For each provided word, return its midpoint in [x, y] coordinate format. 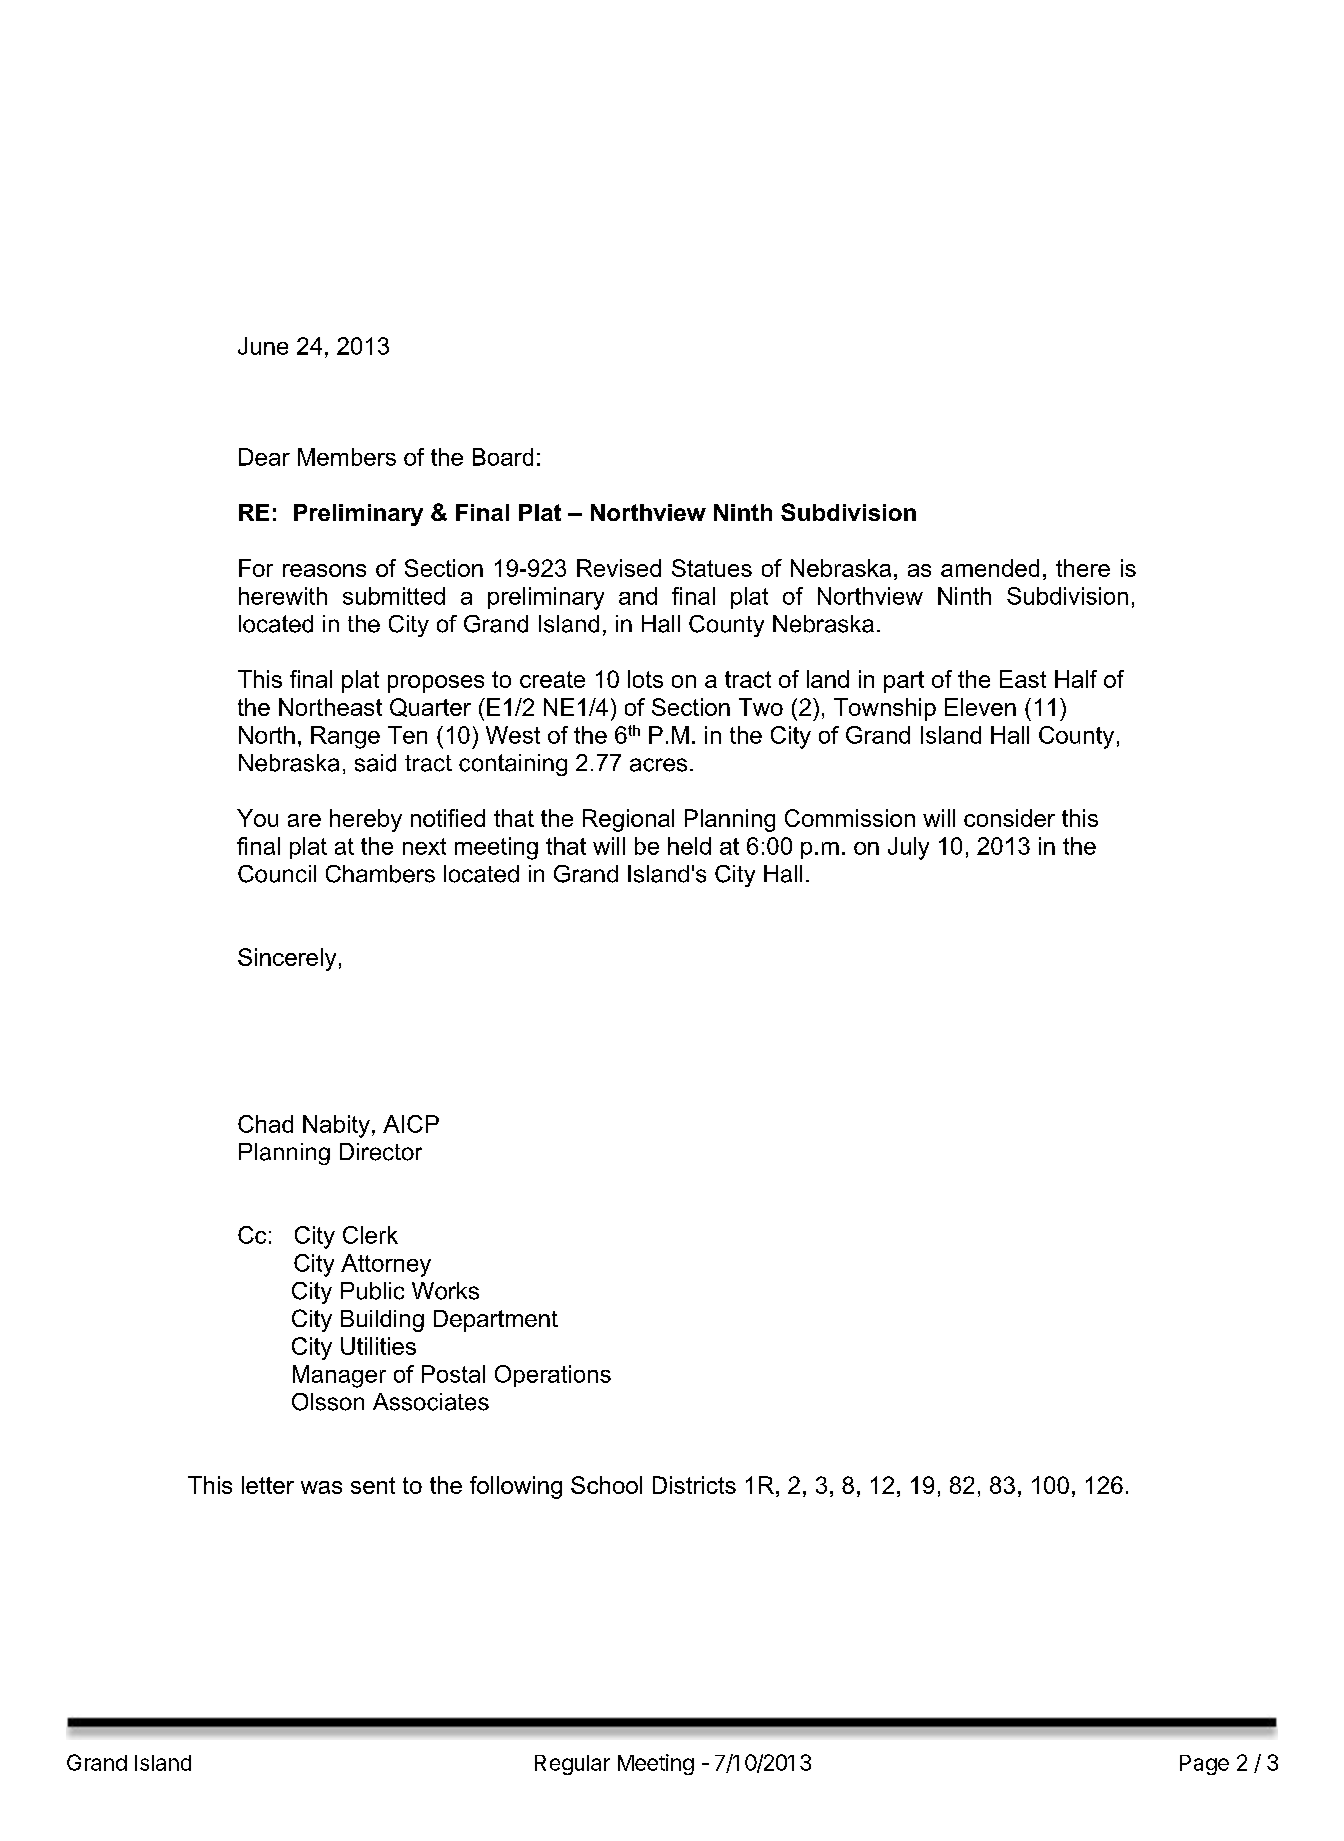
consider [1009, 818]
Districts [694, 1485]
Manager [339, 1376]
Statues [712, 568]
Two [761, 707]
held [689, 846]
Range [345, 737]
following [516, 1487]
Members [347, 457]
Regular [572, 1765]
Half [1076, 679]
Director [381, 1152]
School [606, 1485]
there [1083, 568]
